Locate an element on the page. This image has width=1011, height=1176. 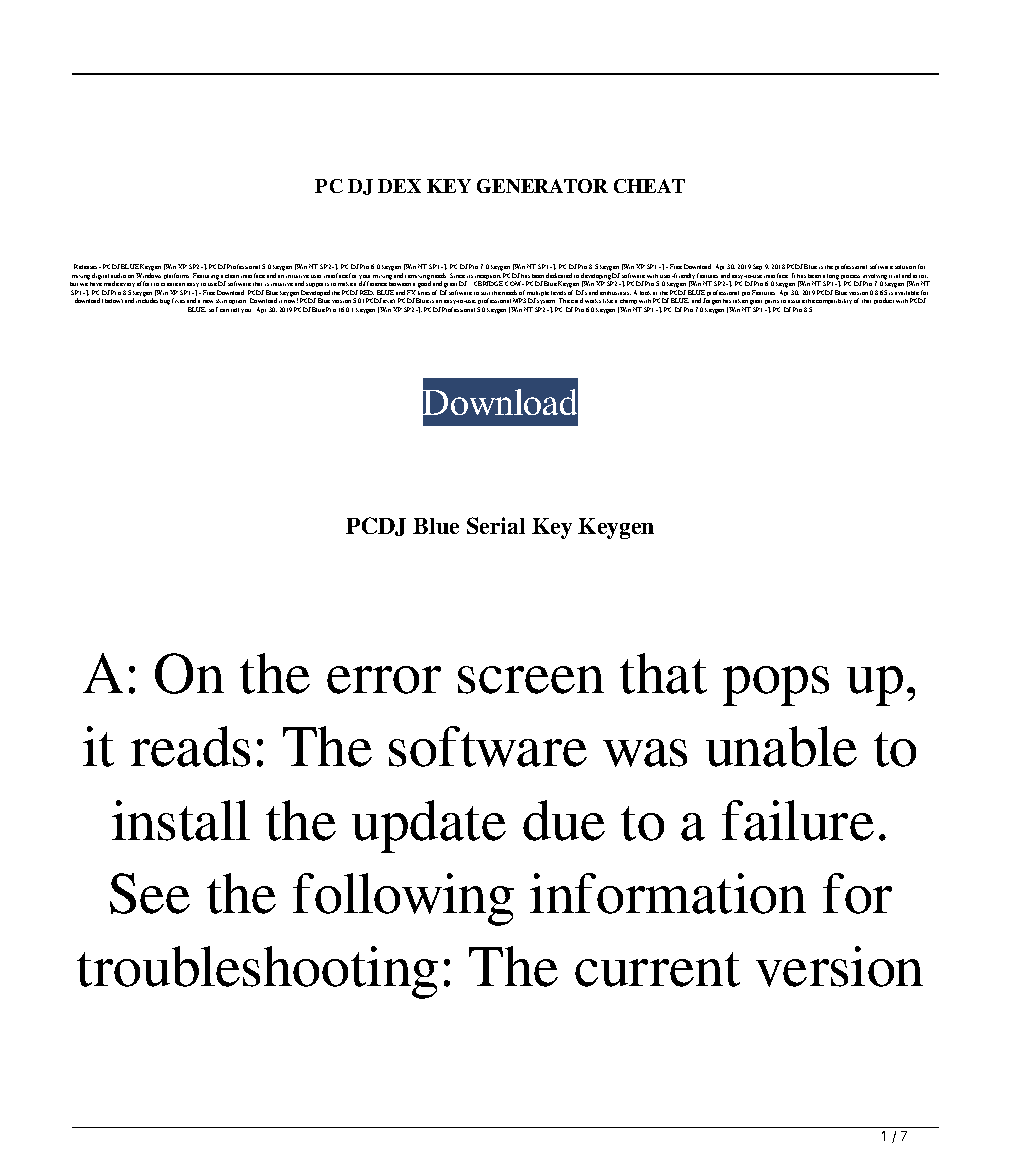
Serial is located at coordinates (496, 525).
